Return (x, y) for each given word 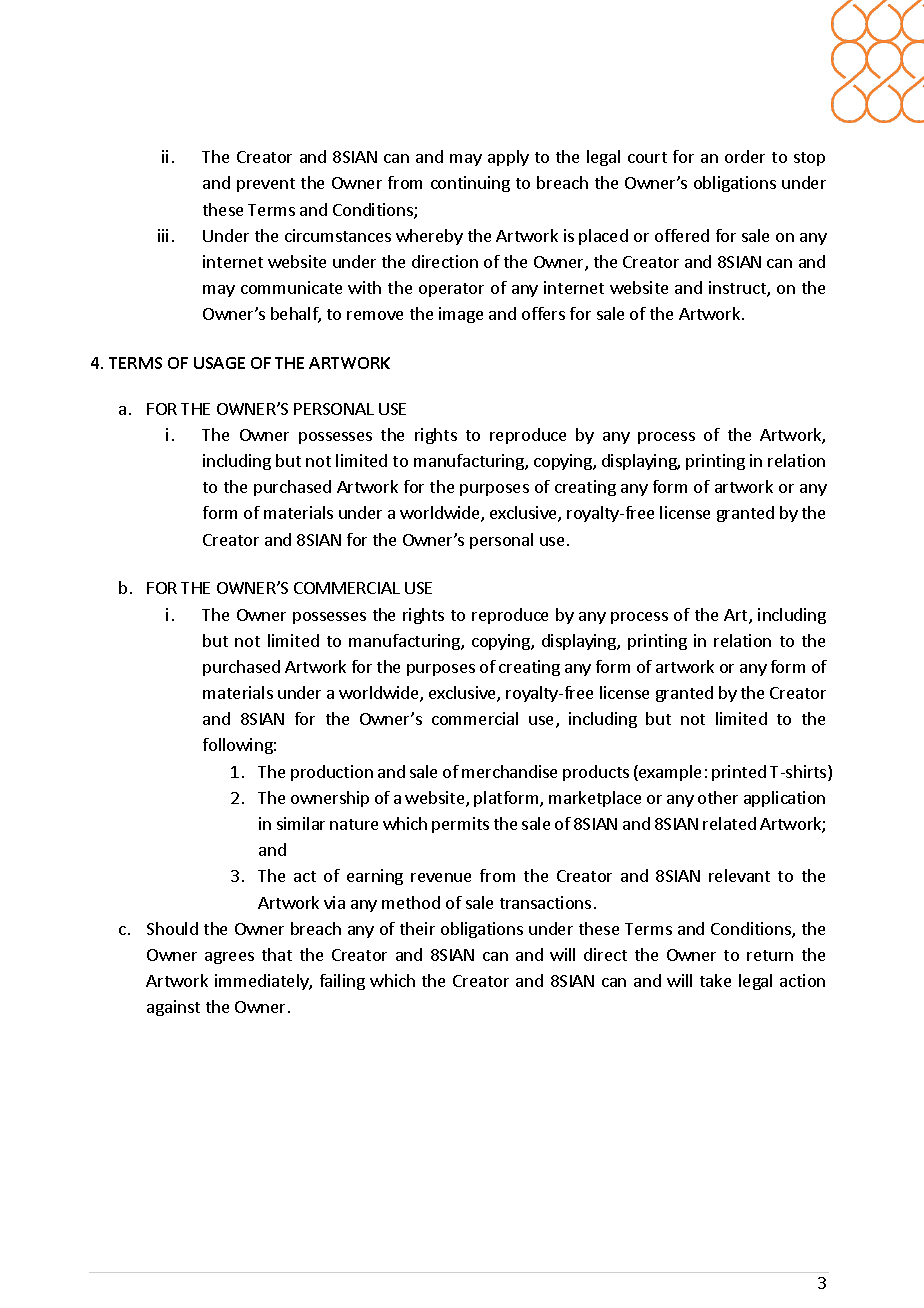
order (745, 156)
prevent (266, 185)
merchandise (509, 771)
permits (460, 825)
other (718, 797)
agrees (229, 958)
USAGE (219, 363)
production (332, 773)
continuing (470, 184)
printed (739, 773)
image (461, 315)
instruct (738, 289)
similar (301, 823)
